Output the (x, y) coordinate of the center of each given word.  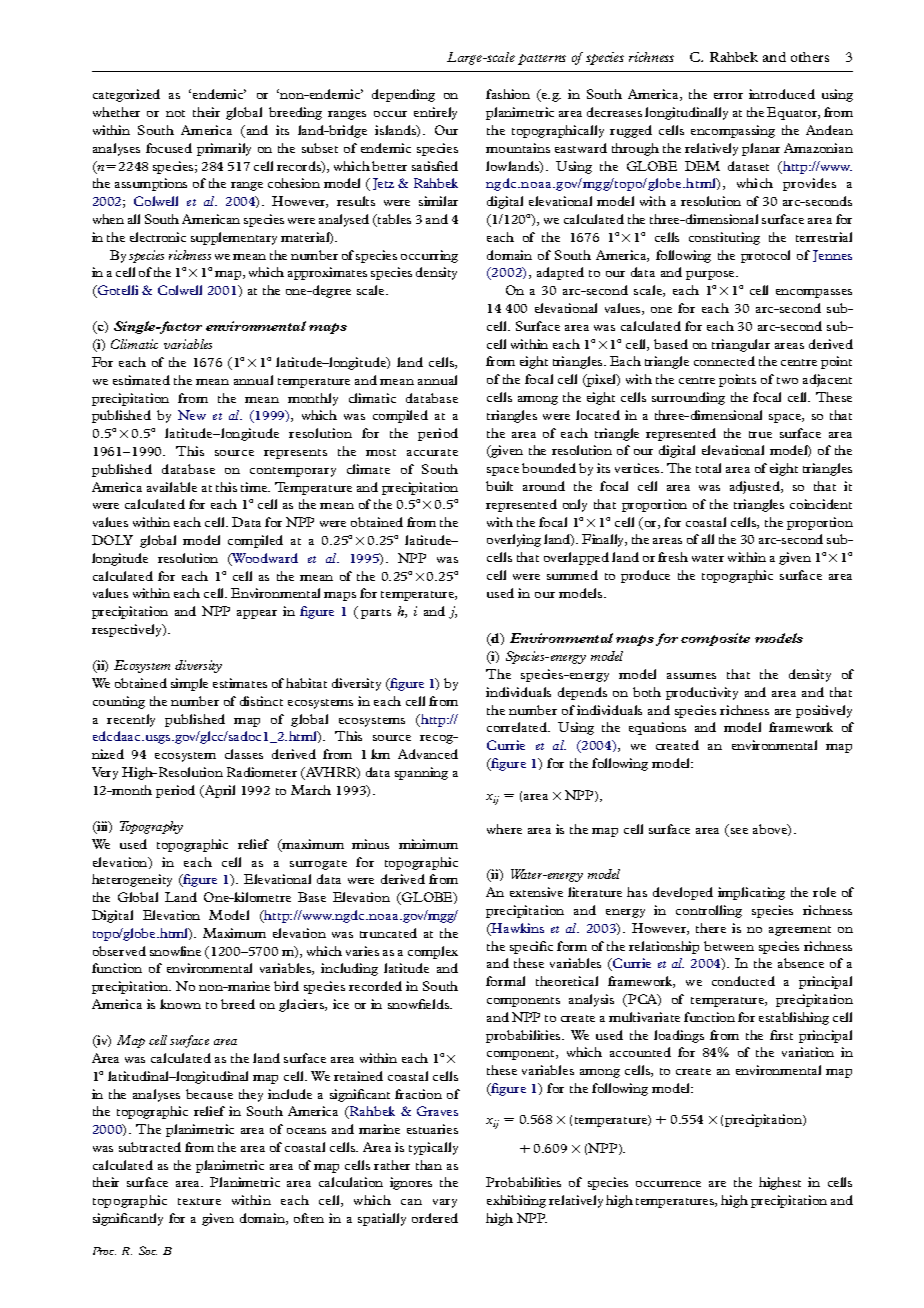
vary (445, 1203)
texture (199, 1201)
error (728, 96)
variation (808, 1052)
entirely (435, 113)
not (175, 113)
